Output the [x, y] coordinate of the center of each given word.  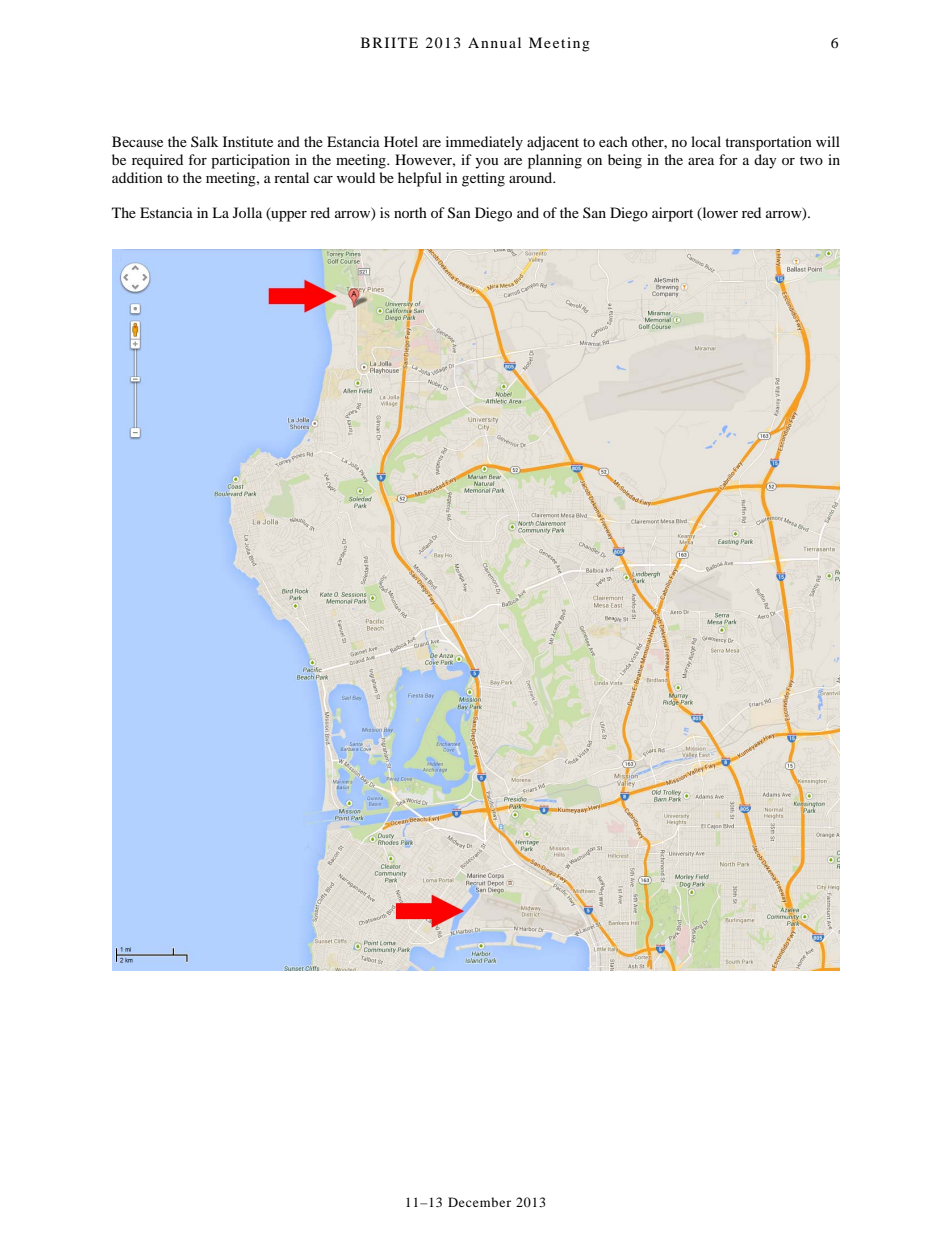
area [701, 161]
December [479, 1202]
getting [483, 179]
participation [250, 161]
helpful [420, 179]
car [323, 179]
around [532, 177]
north [410, 212]
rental [291, 177]
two [811, 160]
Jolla [247, 212]
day [765, 161]
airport [672, 214]
